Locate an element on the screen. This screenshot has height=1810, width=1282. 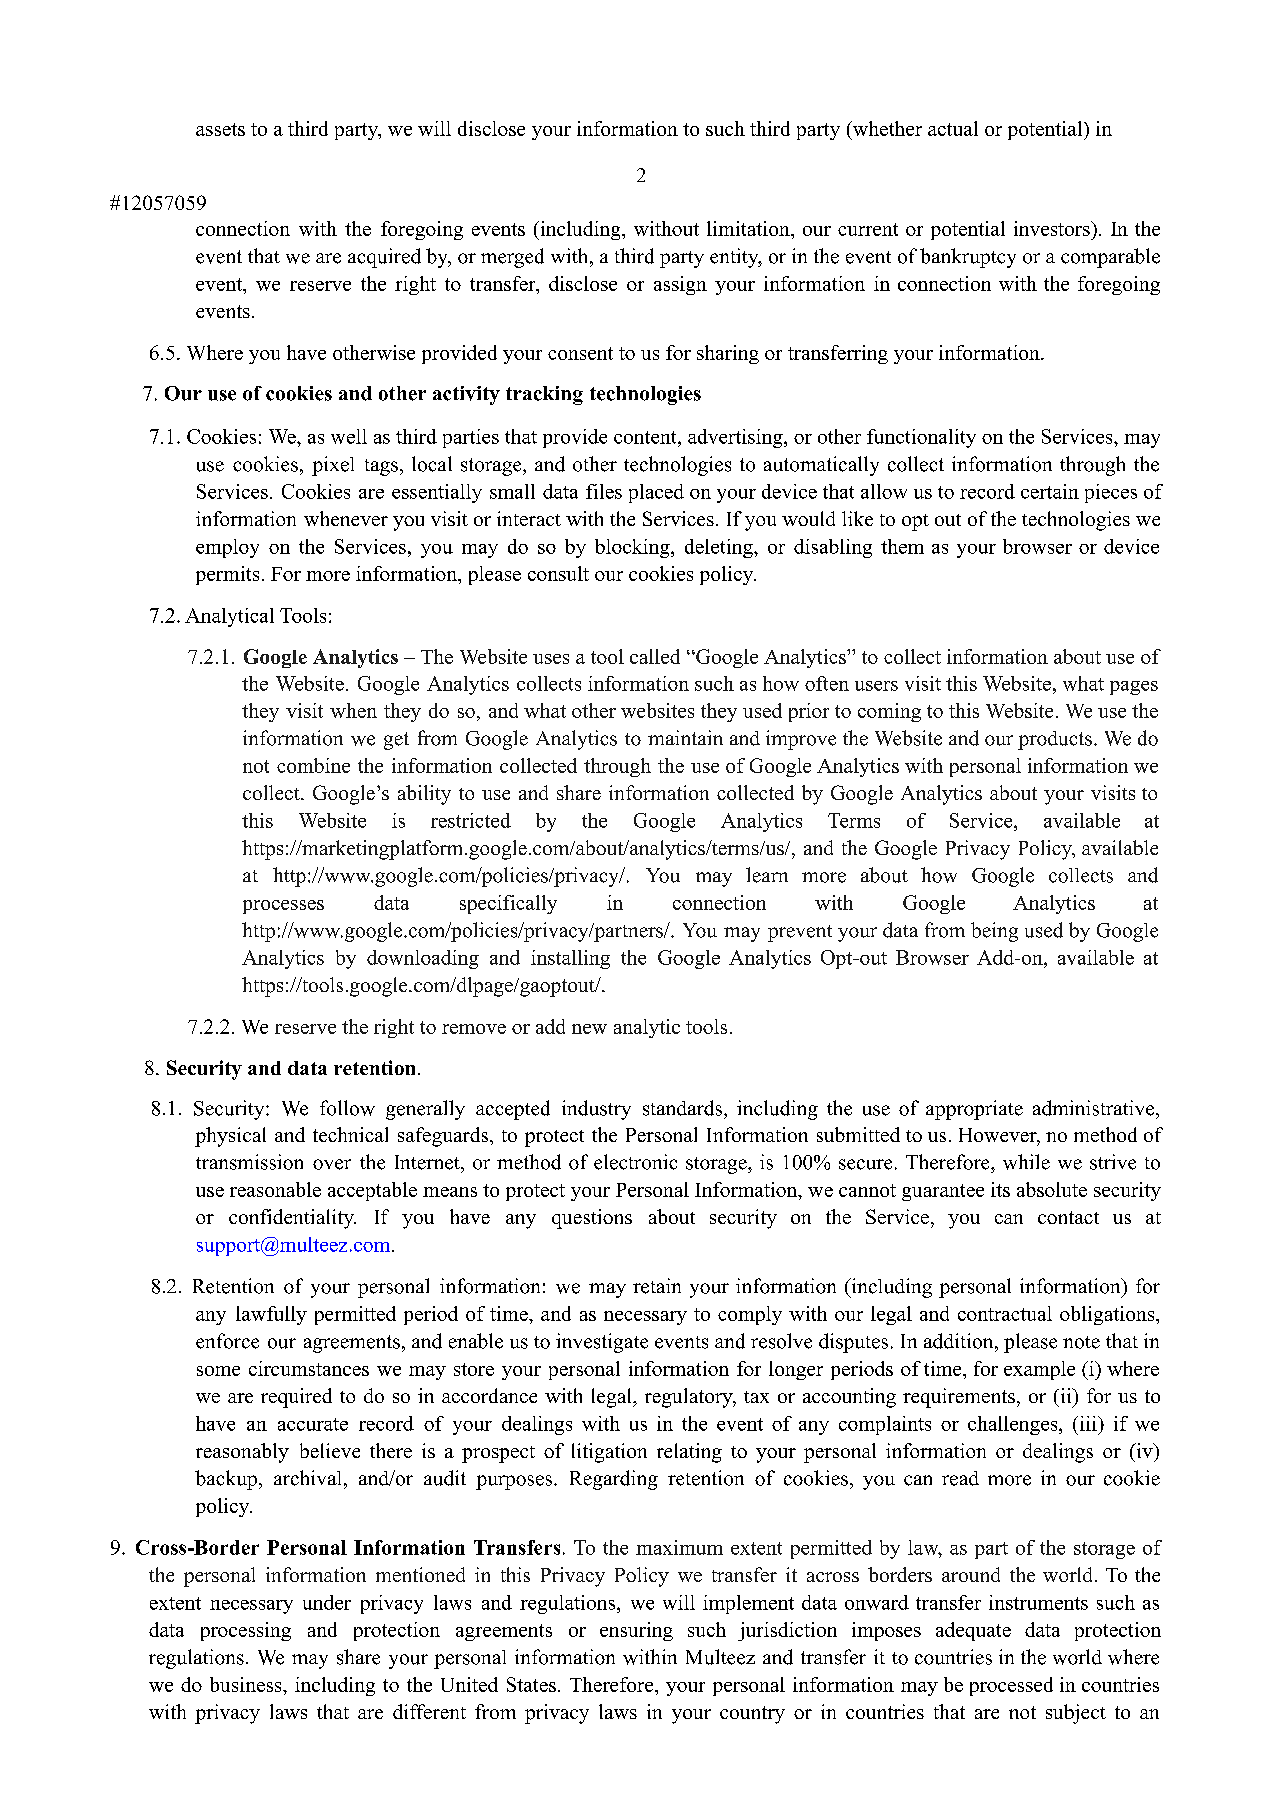
products is located at coordinates (1055, 740).
